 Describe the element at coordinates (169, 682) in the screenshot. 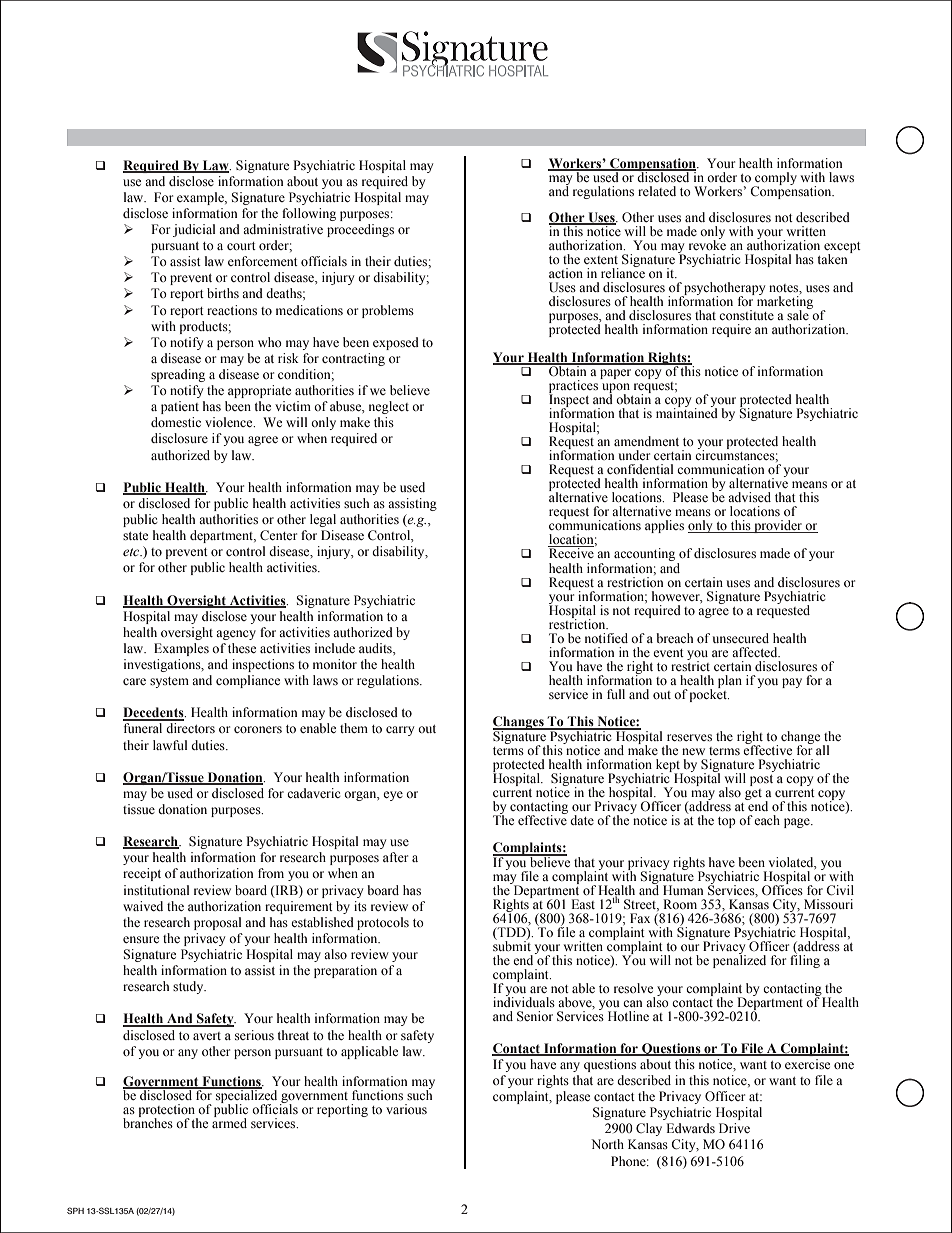

I see `system` at that location.
